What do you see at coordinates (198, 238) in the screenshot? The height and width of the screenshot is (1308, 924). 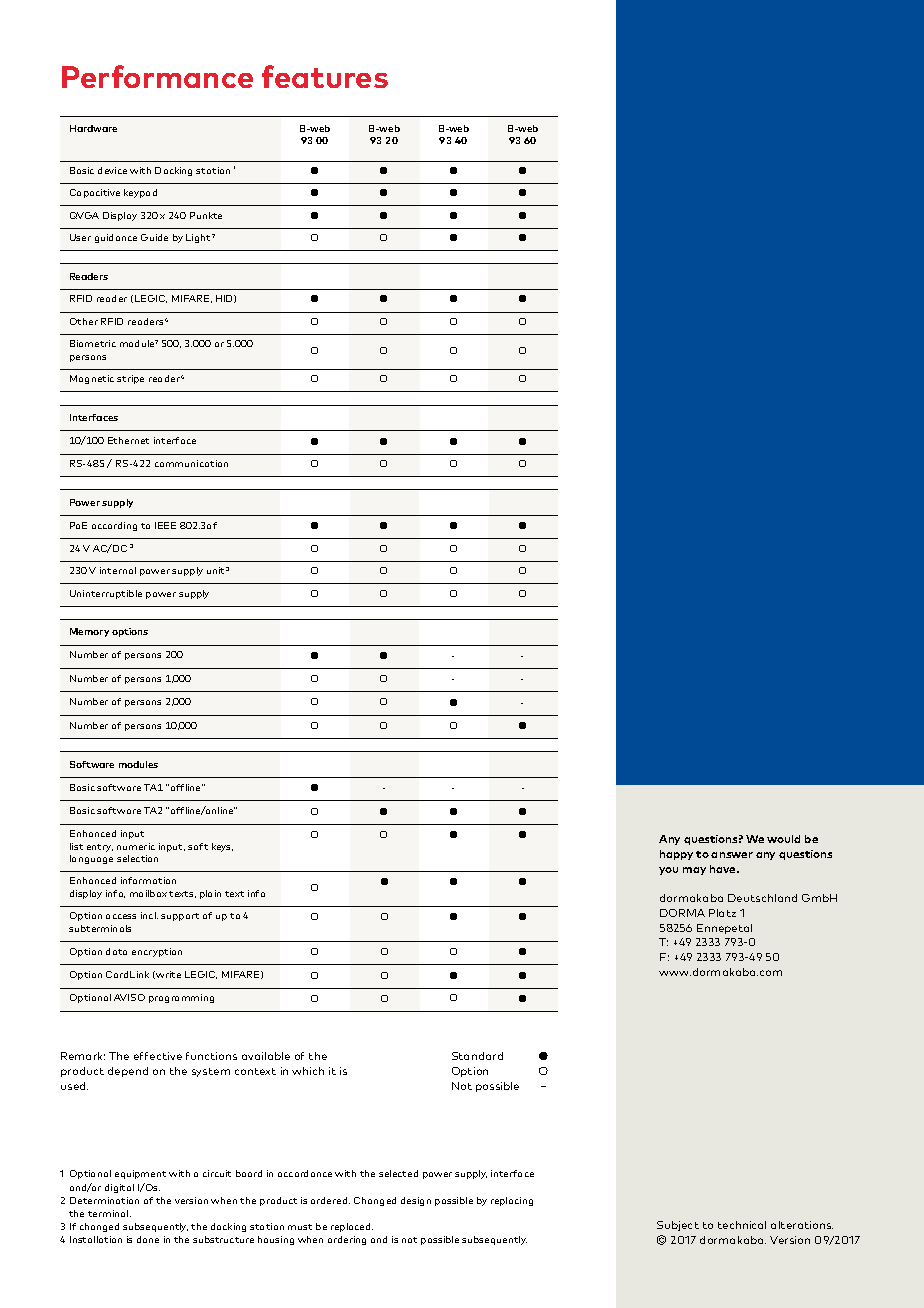 I see `Light` at bounding box center [198, 238].
